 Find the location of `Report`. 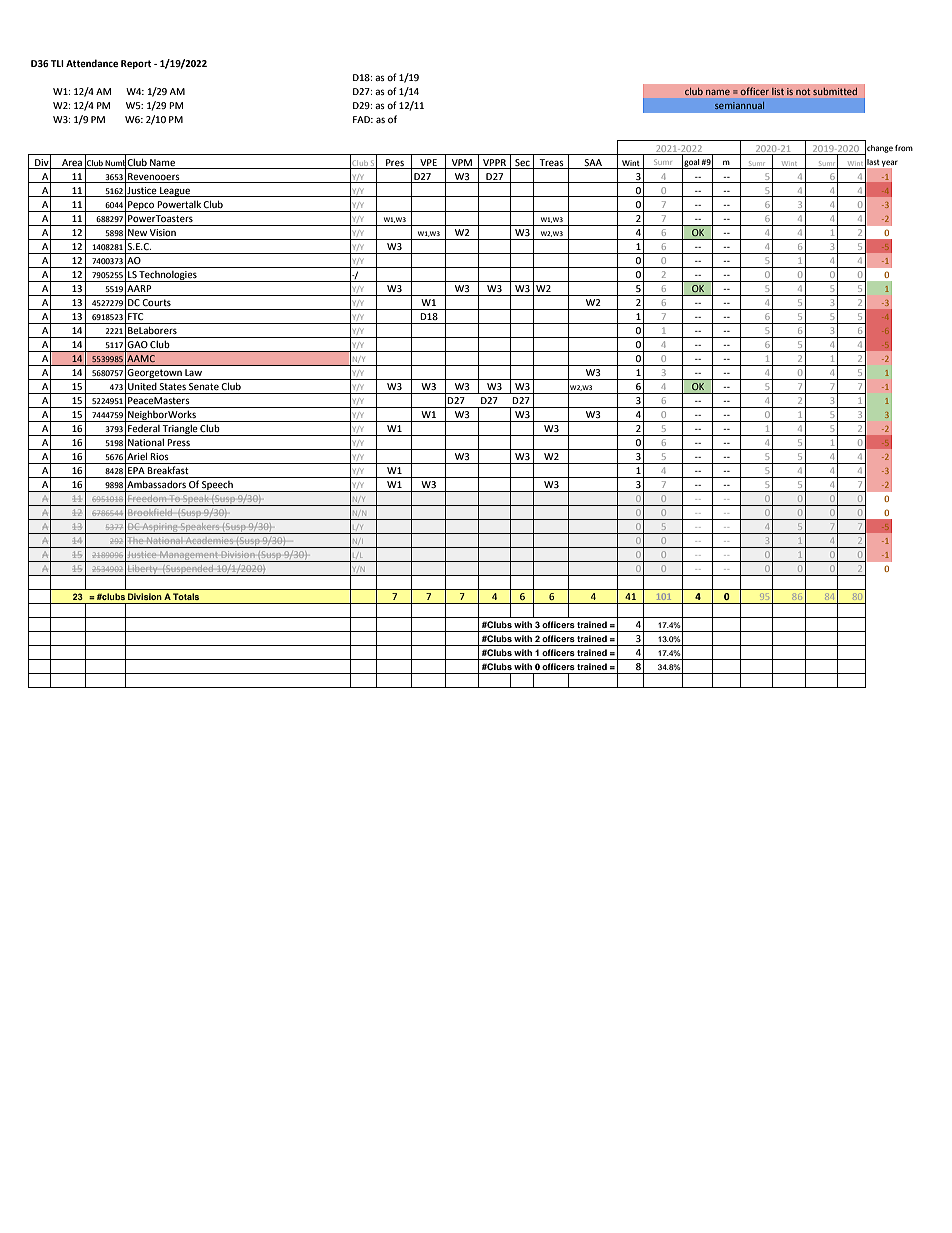

Report is located at coordinates (136, 64).
